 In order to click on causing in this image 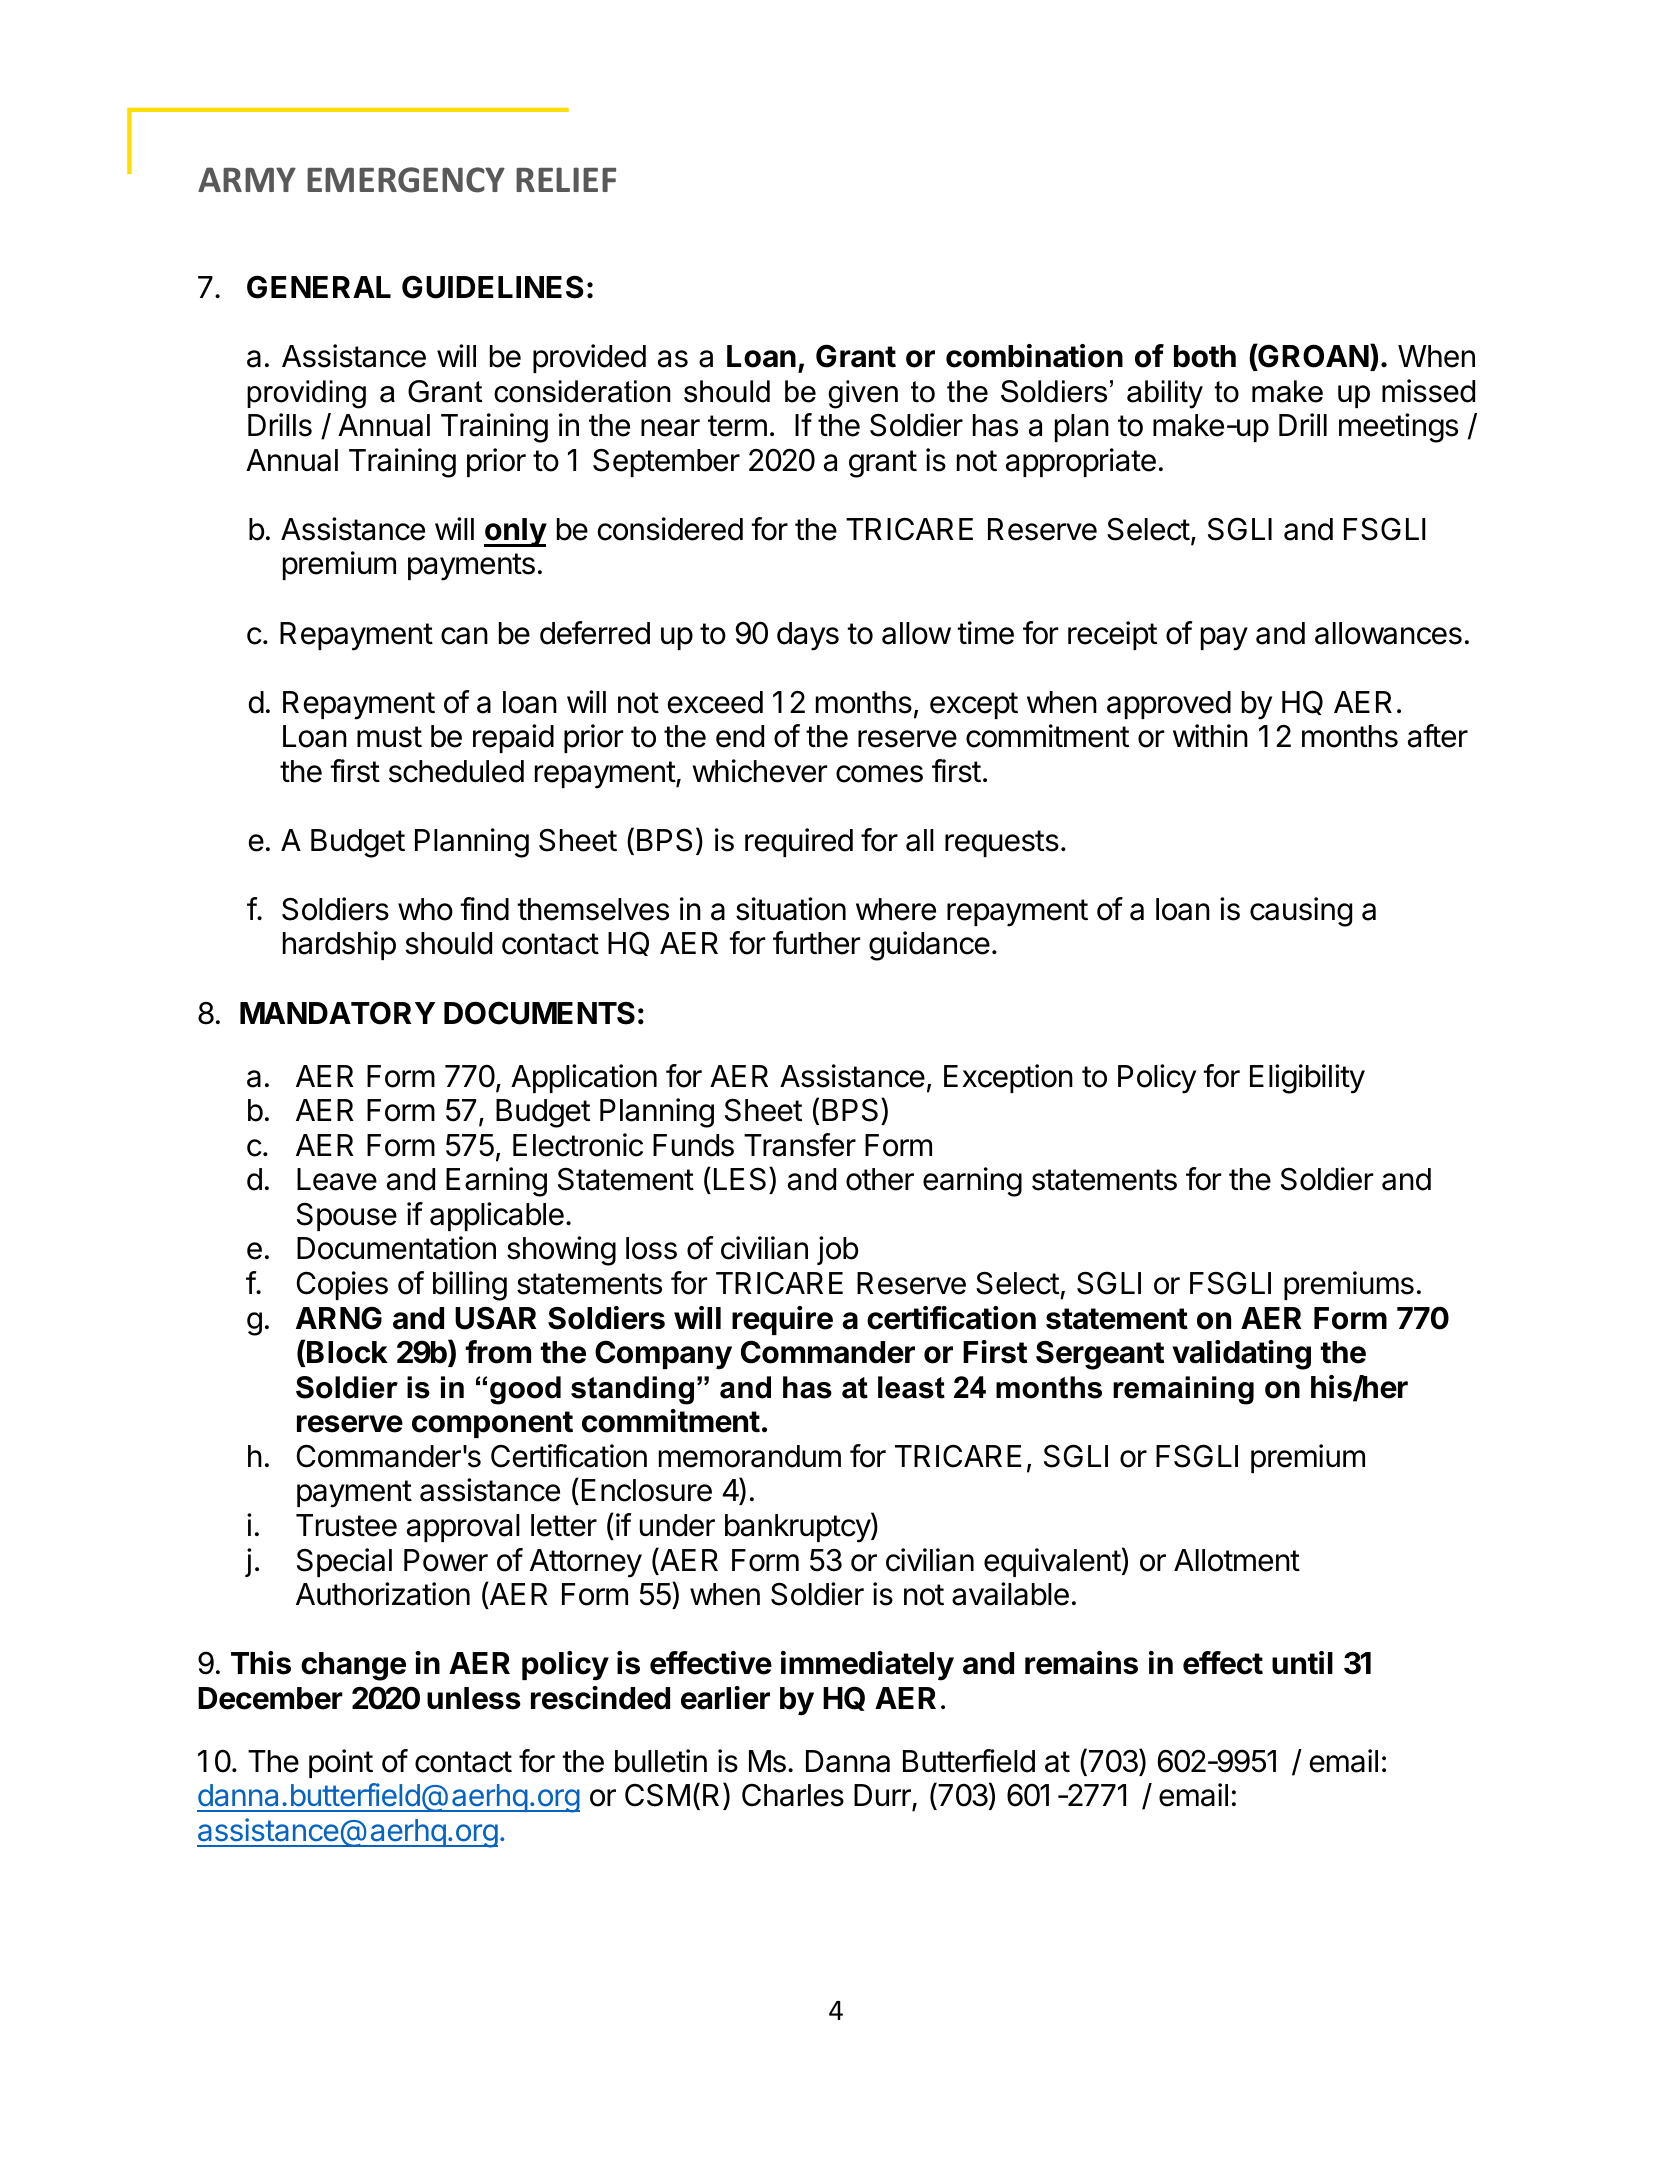, I will do `click(1301, 912)`.
